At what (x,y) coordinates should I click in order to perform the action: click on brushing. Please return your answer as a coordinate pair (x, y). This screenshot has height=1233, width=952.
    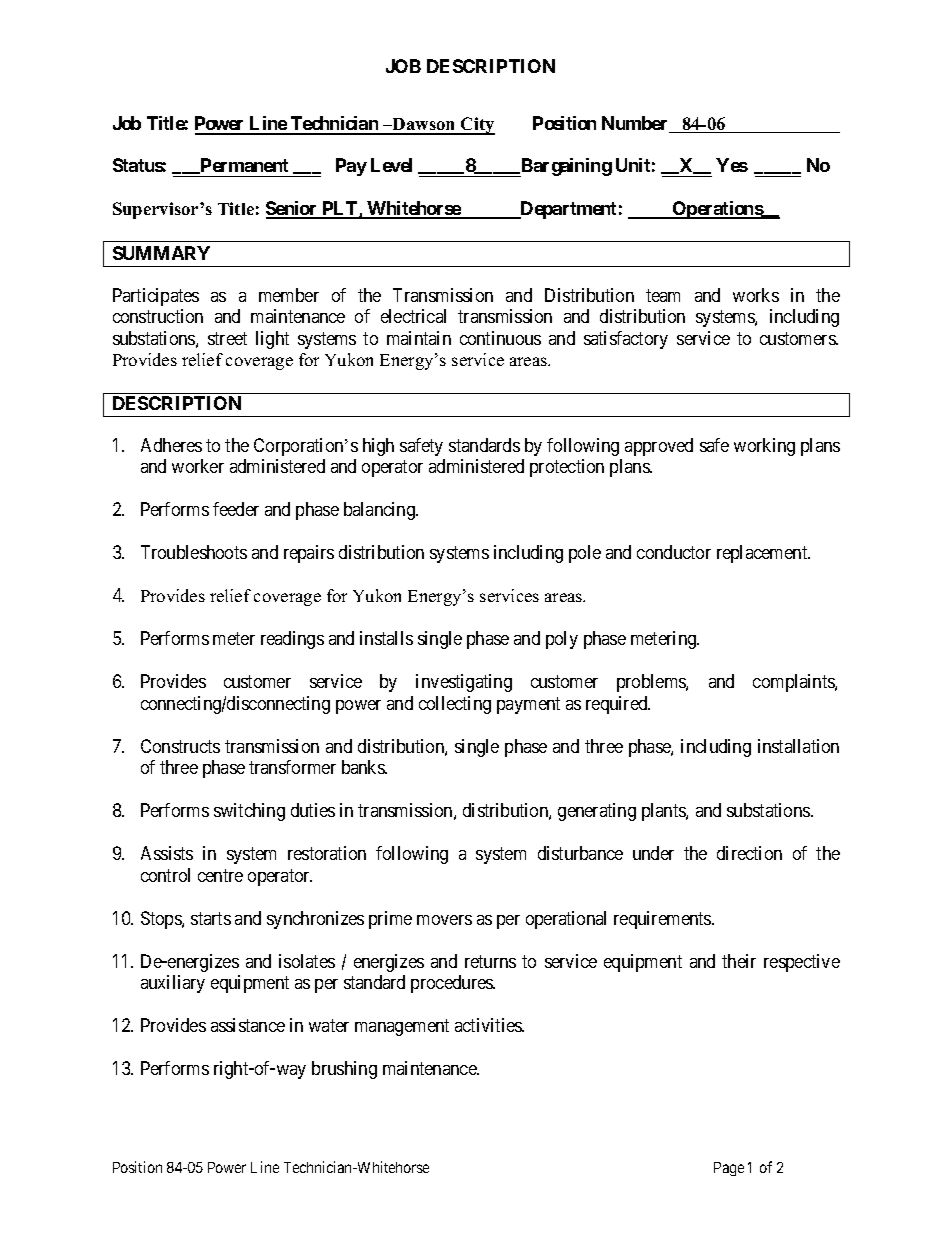
    Looking at the image, I should click on (344, 1070).
